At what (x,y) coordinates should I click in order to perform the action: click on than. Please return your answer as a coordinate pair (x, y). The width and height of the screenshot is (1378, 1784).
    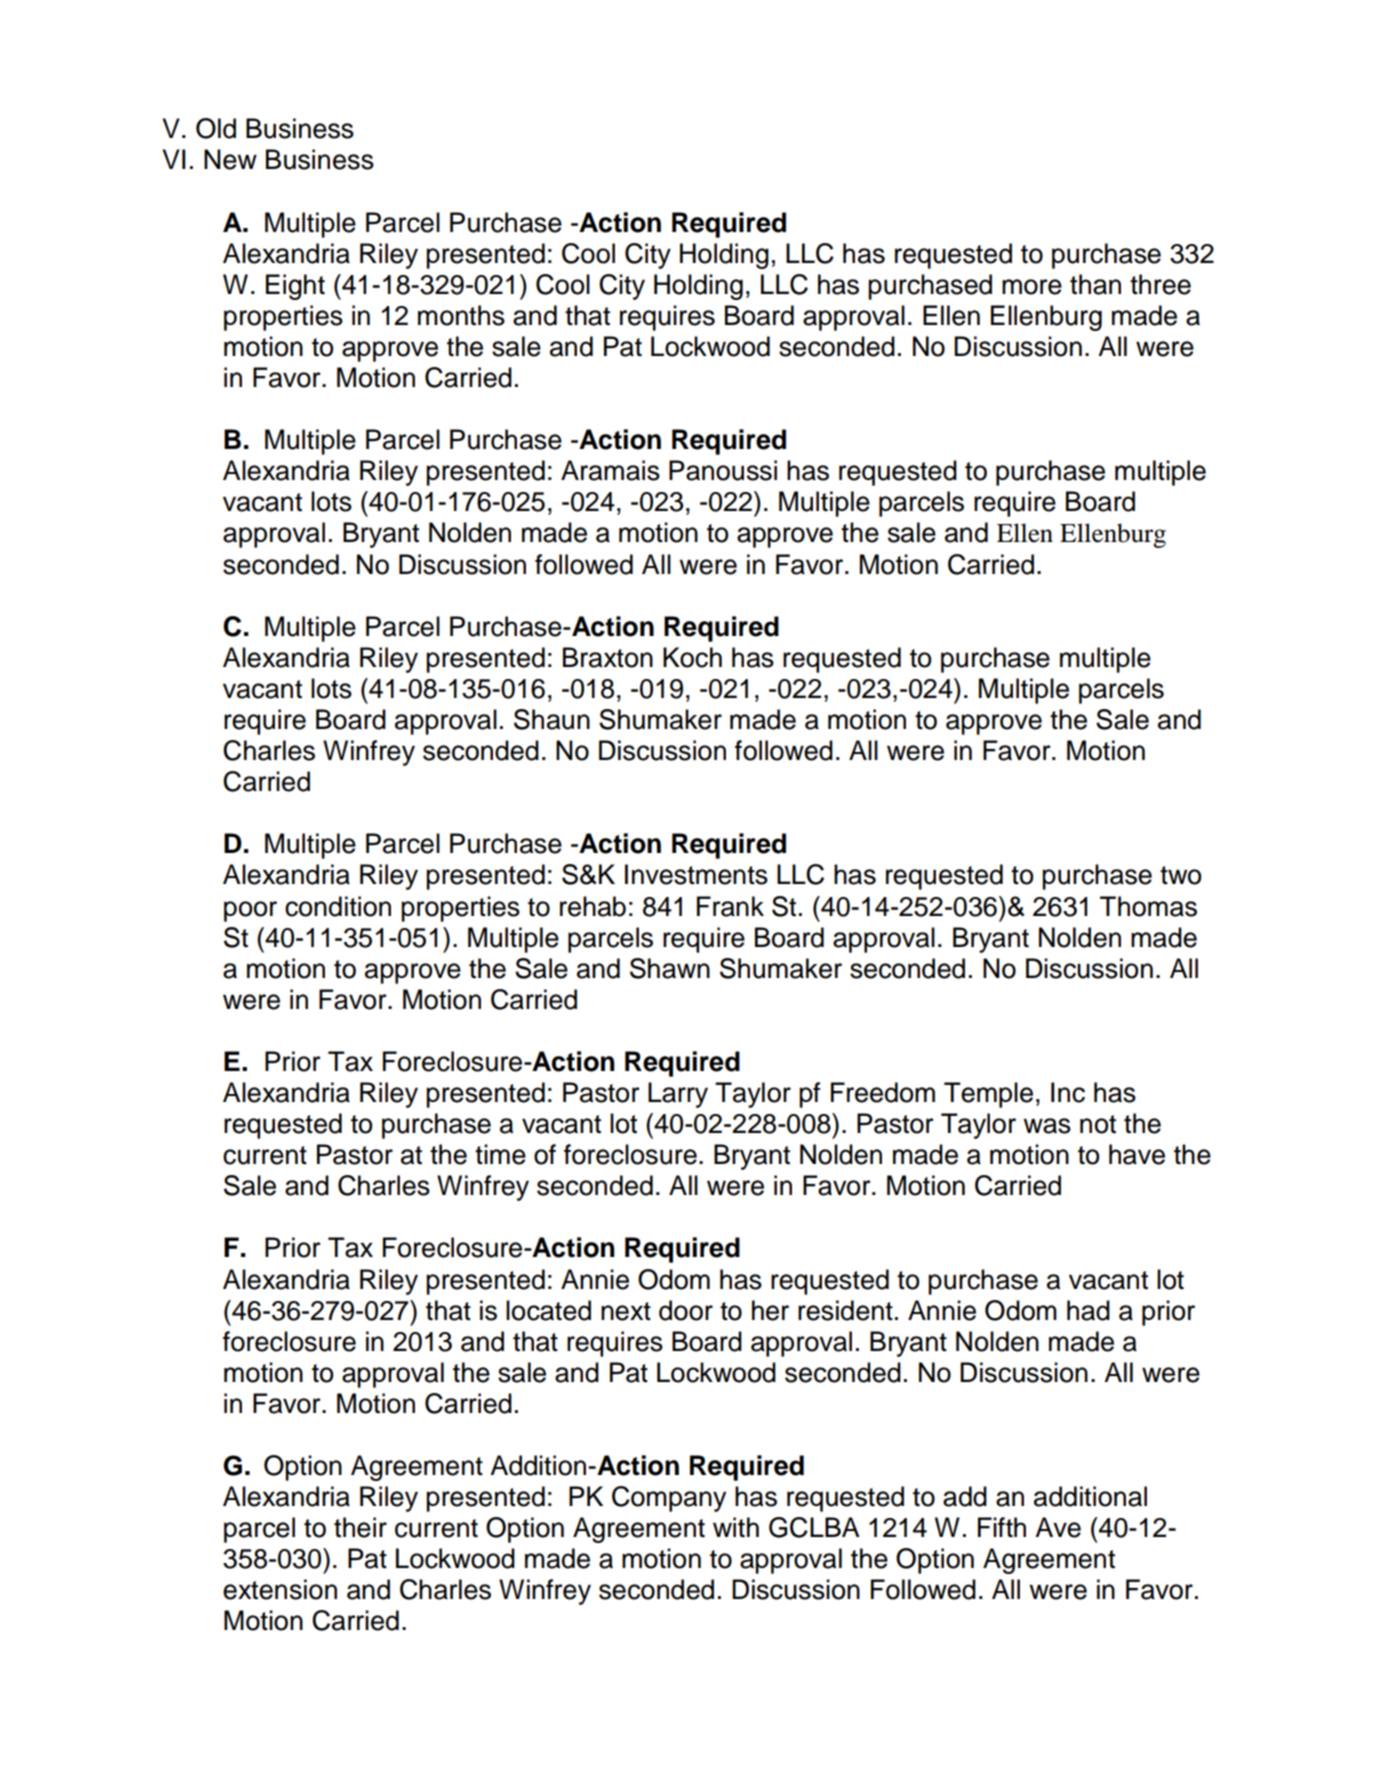
    Looking at the image, I should click on (1095, 284).
